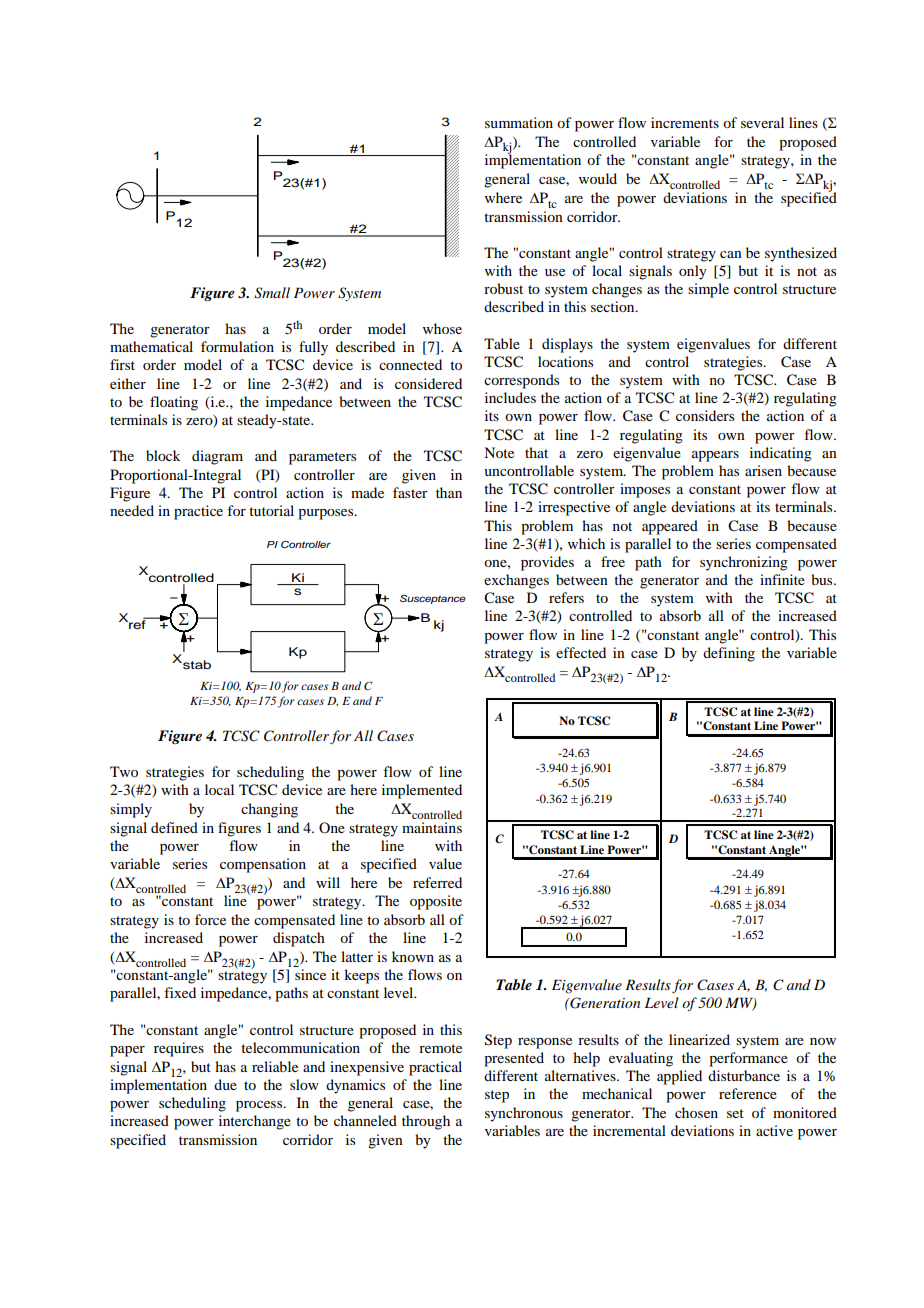  I want to click on performance, so click(748, 1059).
